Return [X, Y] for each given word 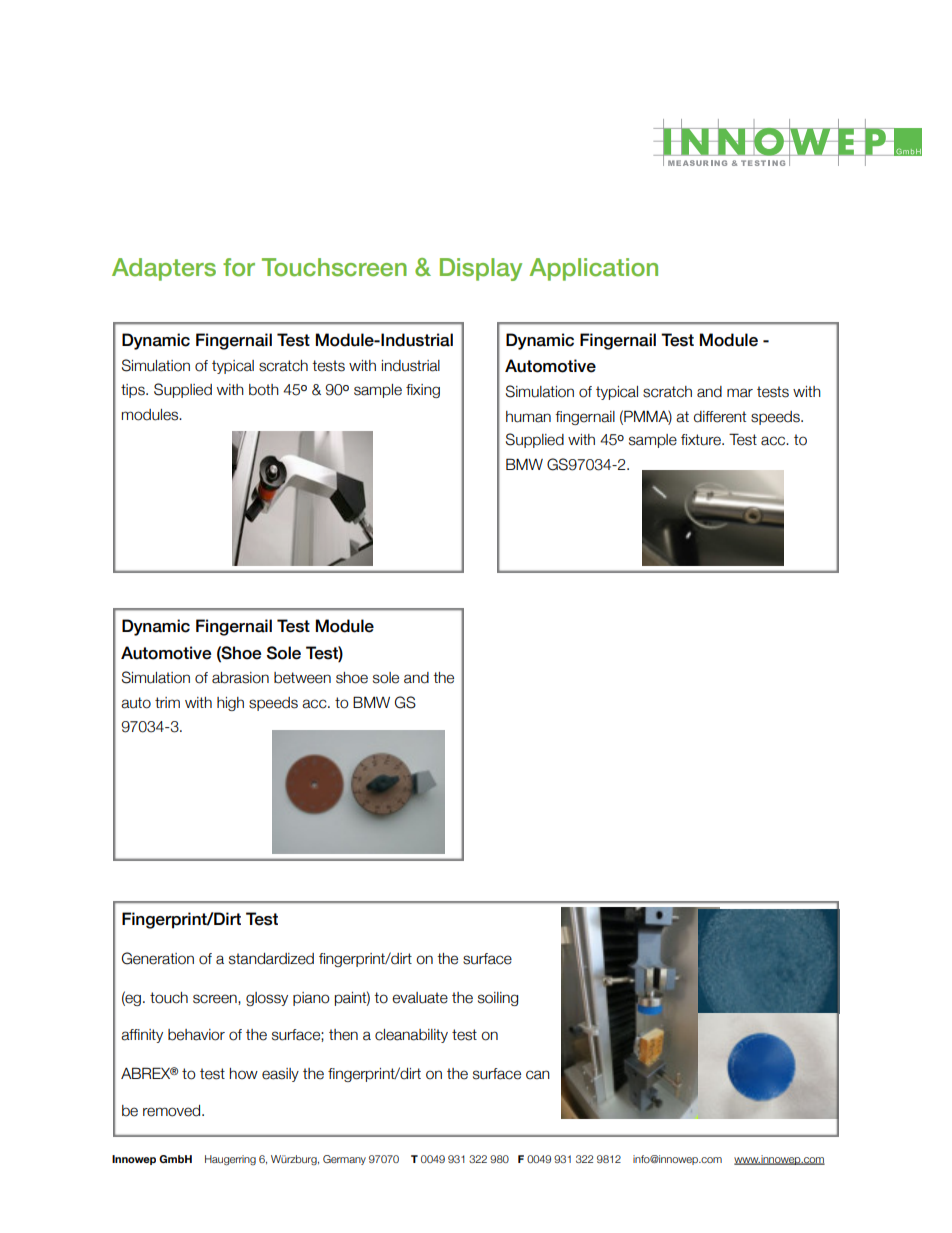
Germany [344, 1160]
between [302, 678]
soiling [498, 999]
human [528, 417]
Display [481, 269]
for [239, 267]
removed [173, 1111]
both [264, 390]
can [538, 1075]
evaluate [420, 998]
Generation [158, 958]
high [230, 704]
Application [593, 269]
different [720, 417]
